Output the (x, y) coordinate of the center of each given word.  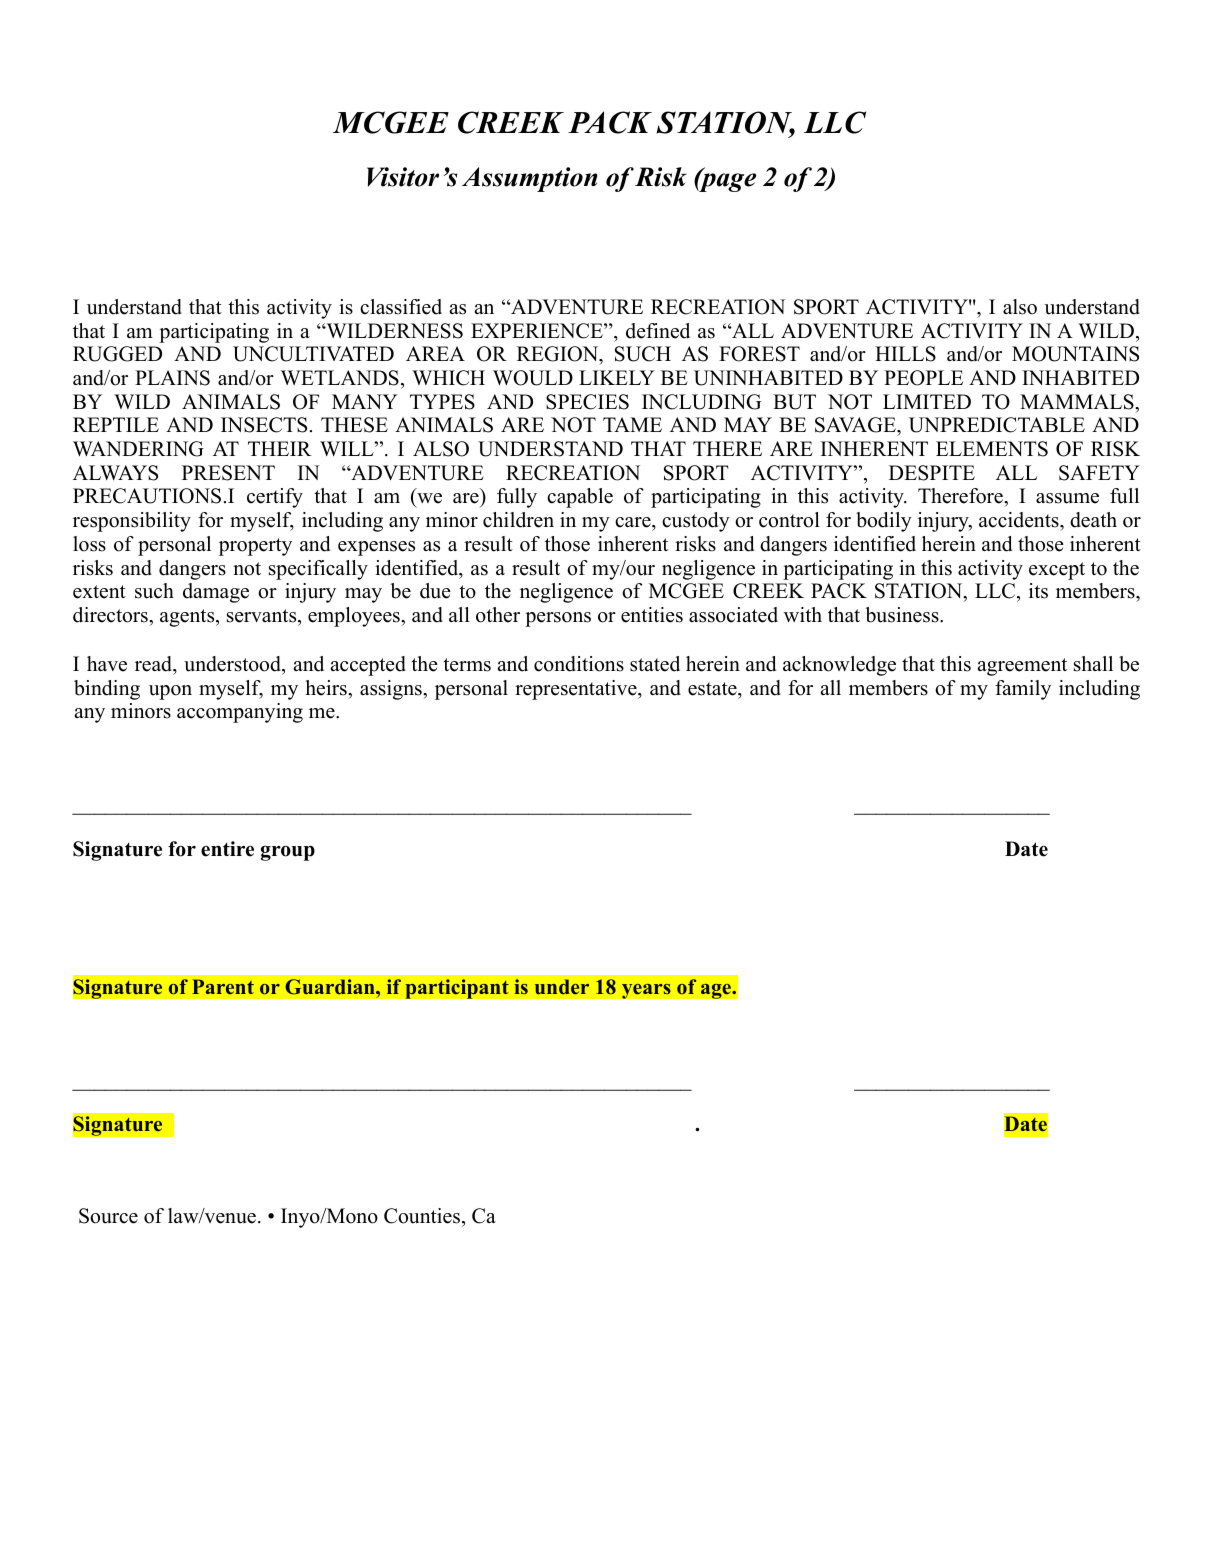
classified (401, 307)
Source (108, 1216)
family (1023, 690)
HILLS (905, 354)
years (646, 991)
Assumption (530, 179)
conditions (579, 664)
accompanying (240, 713)
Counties (423, 1217)
